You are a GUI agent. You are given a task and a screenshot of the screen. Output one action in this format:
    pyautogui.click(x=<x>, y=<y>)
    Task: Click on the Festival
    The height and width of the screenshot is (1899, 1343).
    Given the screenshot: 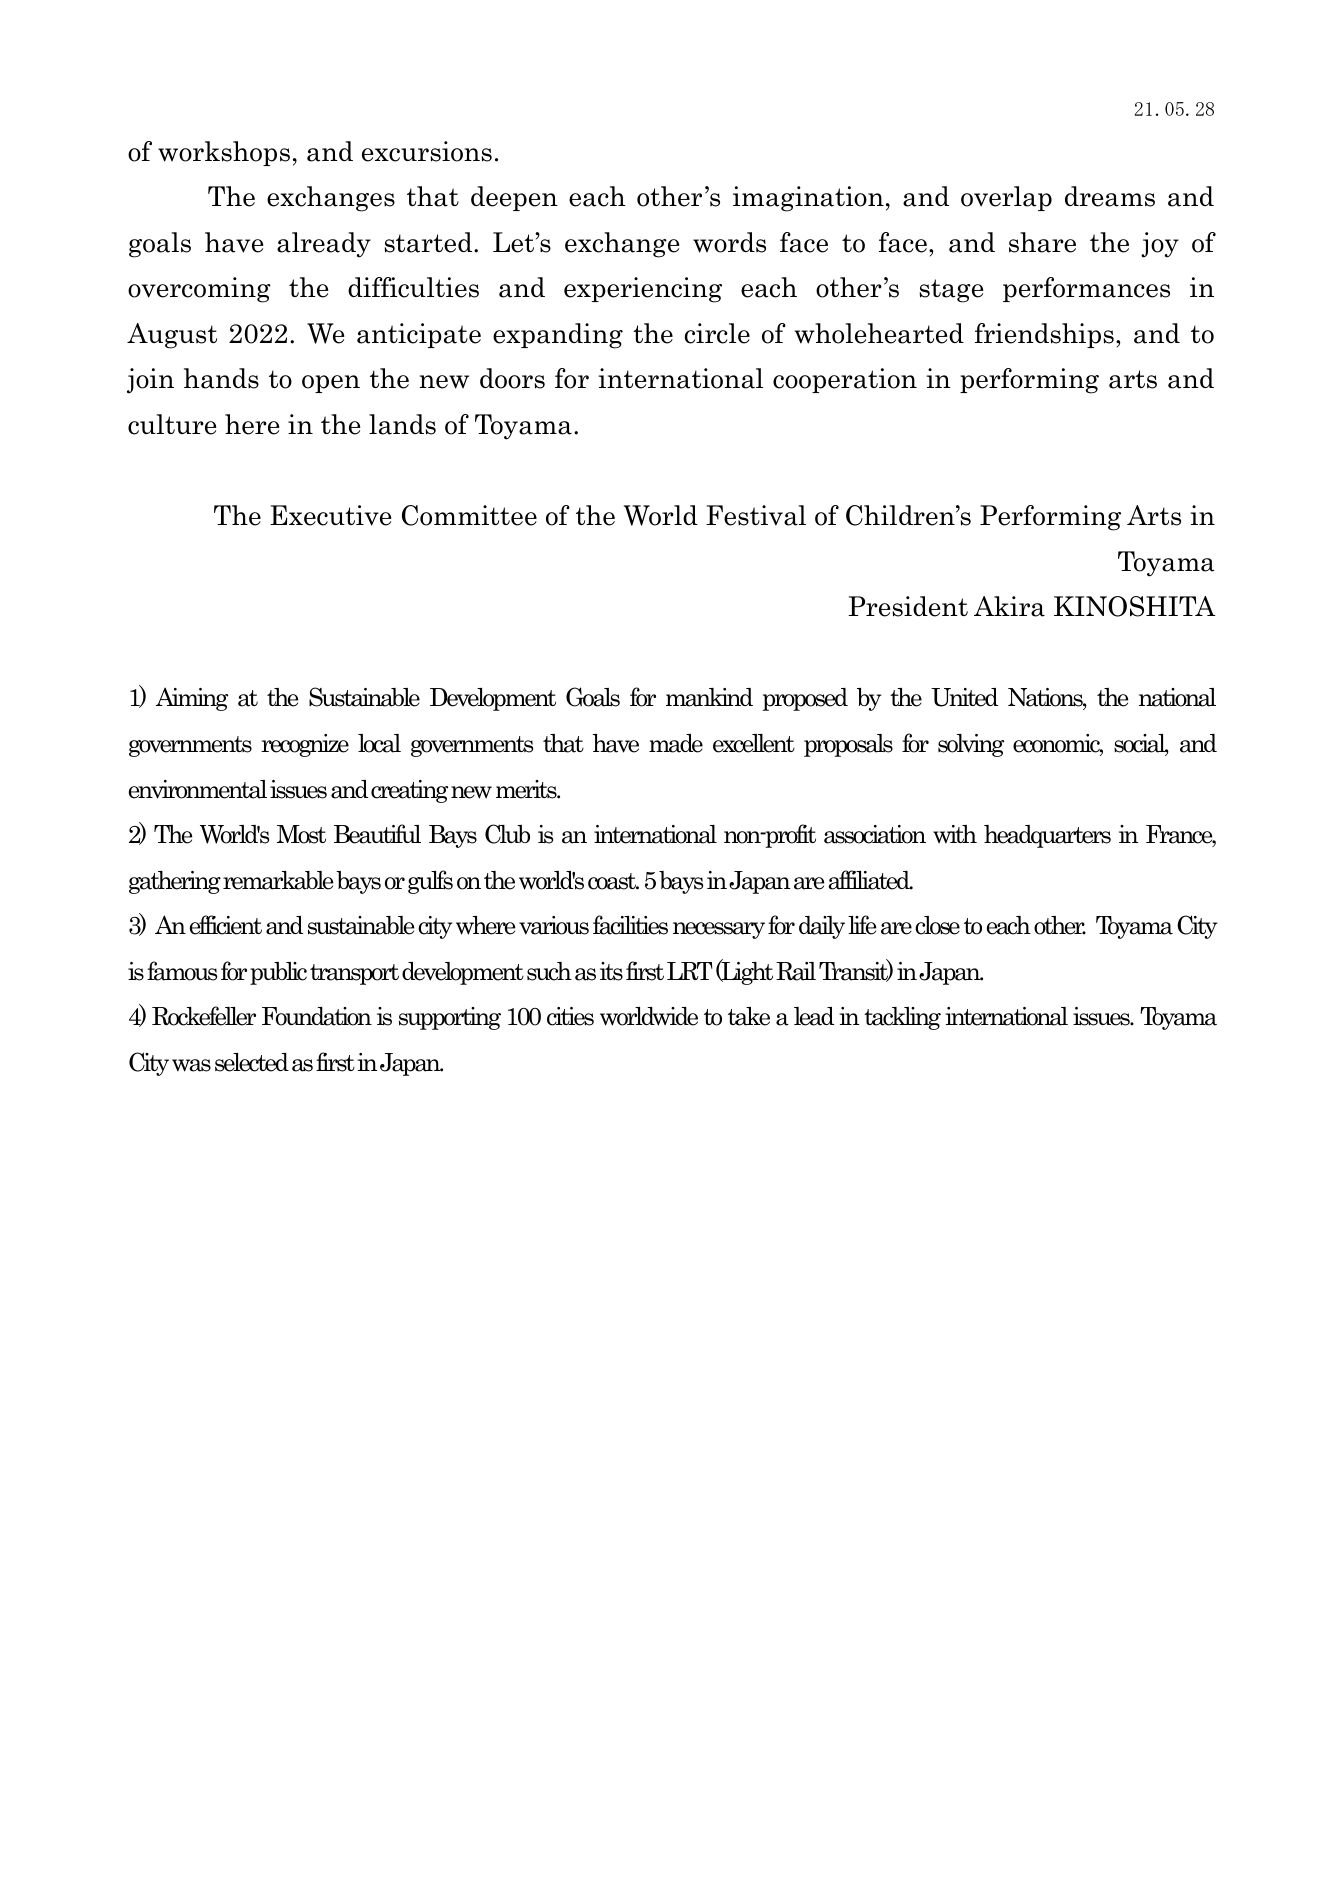 What is the action you would take?
    pyautogui.click(x=756, y=515)
